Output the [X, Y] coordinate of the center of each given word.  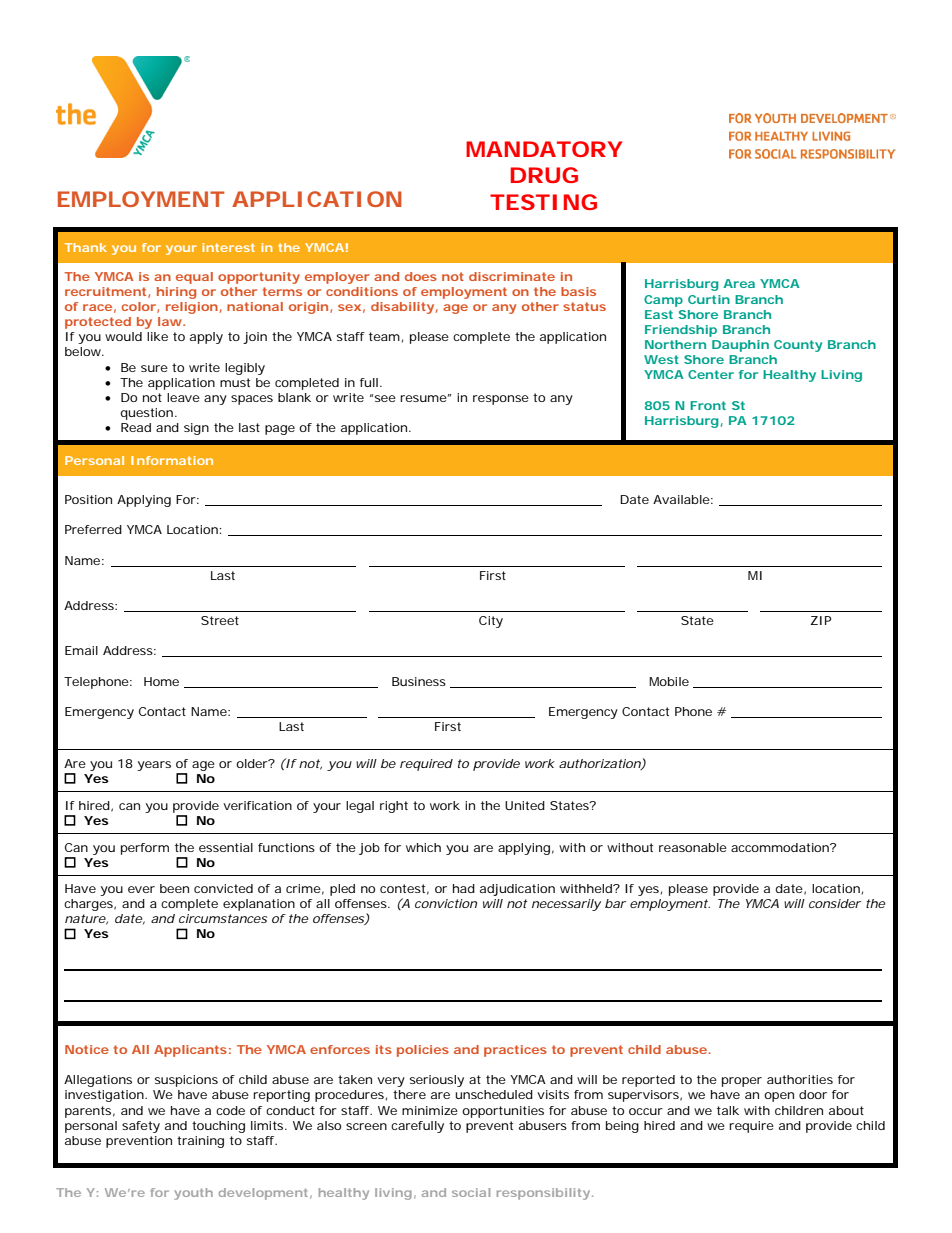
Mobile [669, 681]
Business [419, 681]
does [421, 276]
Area [739, 283]
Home [161, 681]
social [471, 1192]
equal [194, 278]
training [200, 1142]
